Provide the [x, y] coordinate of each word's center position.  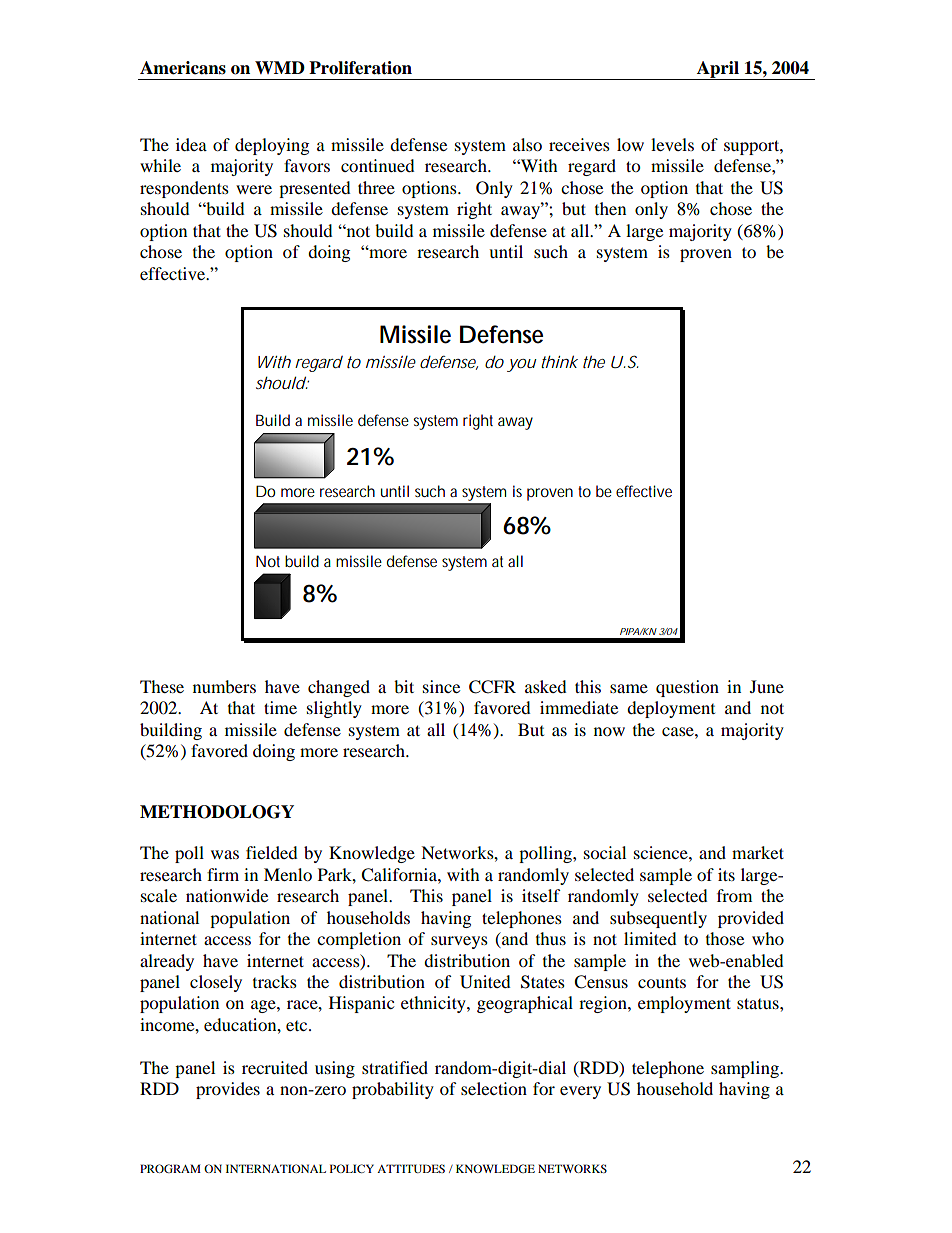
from [734, 895]
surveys [459, 942]
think [559, 361]
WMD [280, 67]
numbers [224, 686]
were [254, 189]
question [687, 688]
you [522, 365]
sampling [746, 1069]
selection [494, 1088]
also [527, 144]
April [717, 70]
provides [228, 1090]
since [441, 686]
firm [223, 874]
